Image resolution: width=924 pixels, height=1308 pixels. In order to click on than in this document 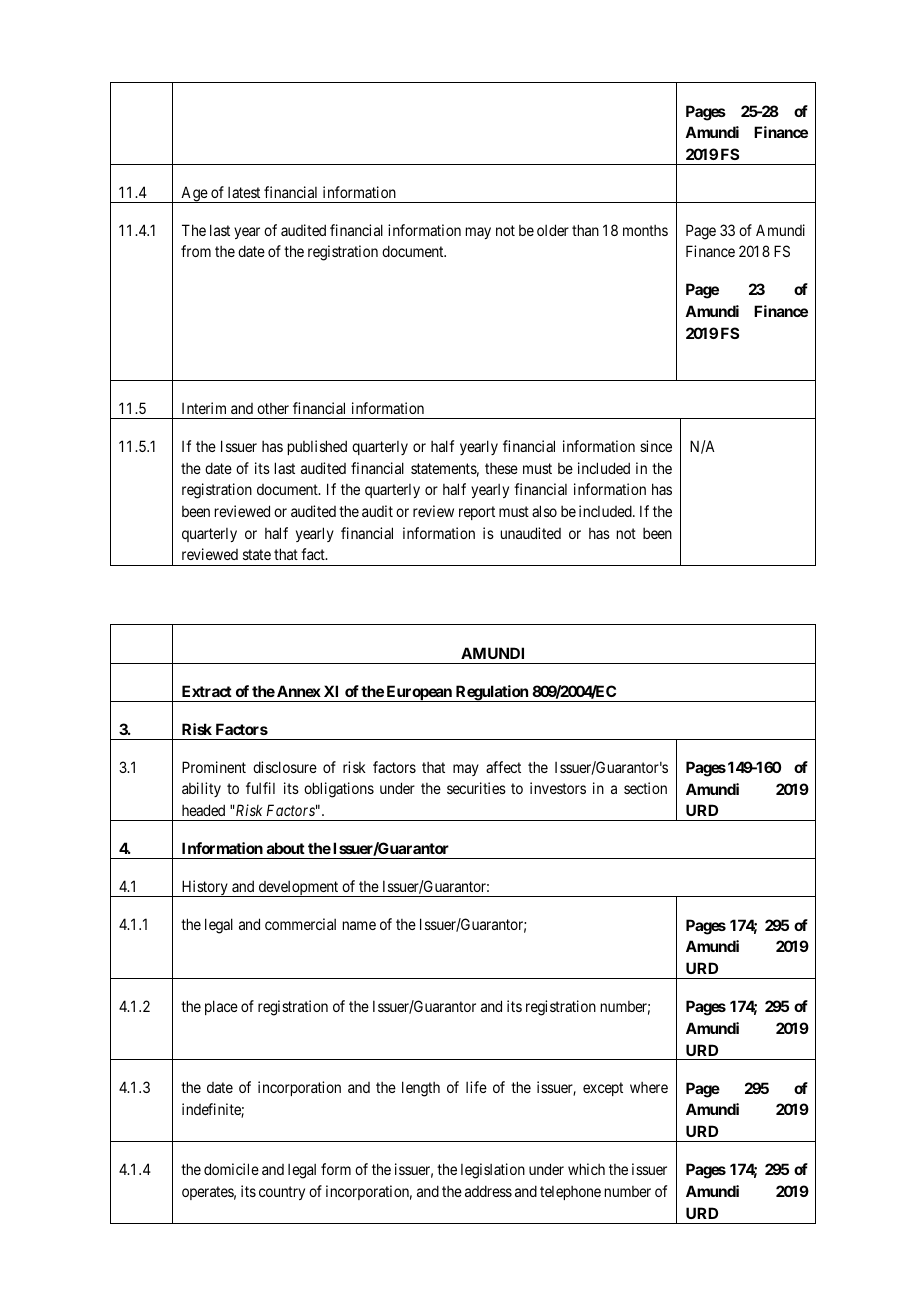, I will do `click(585, 230)`.
